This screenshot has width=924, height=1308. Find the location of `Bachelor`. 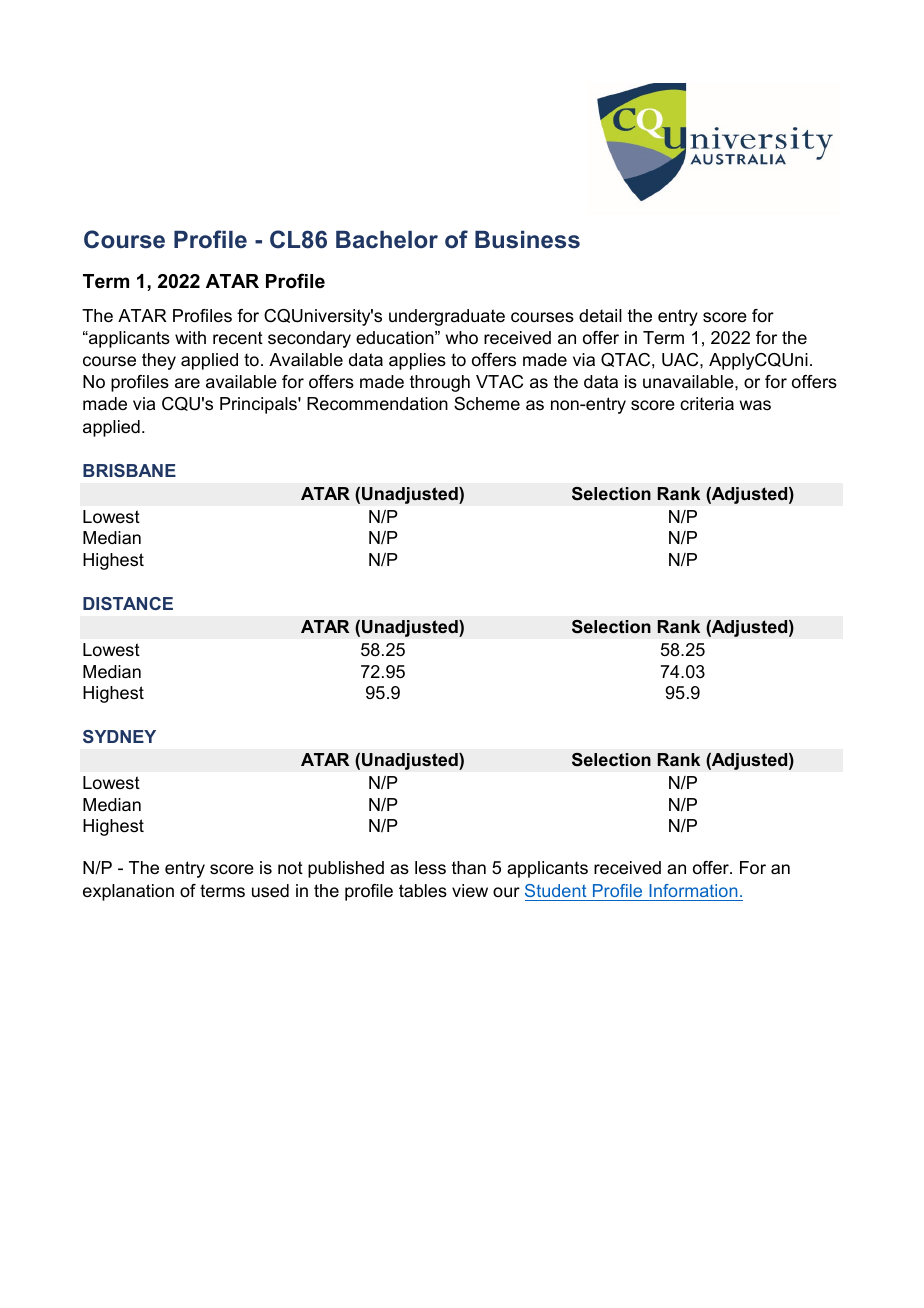

Bachelor is located at coordinates (387, 240).
